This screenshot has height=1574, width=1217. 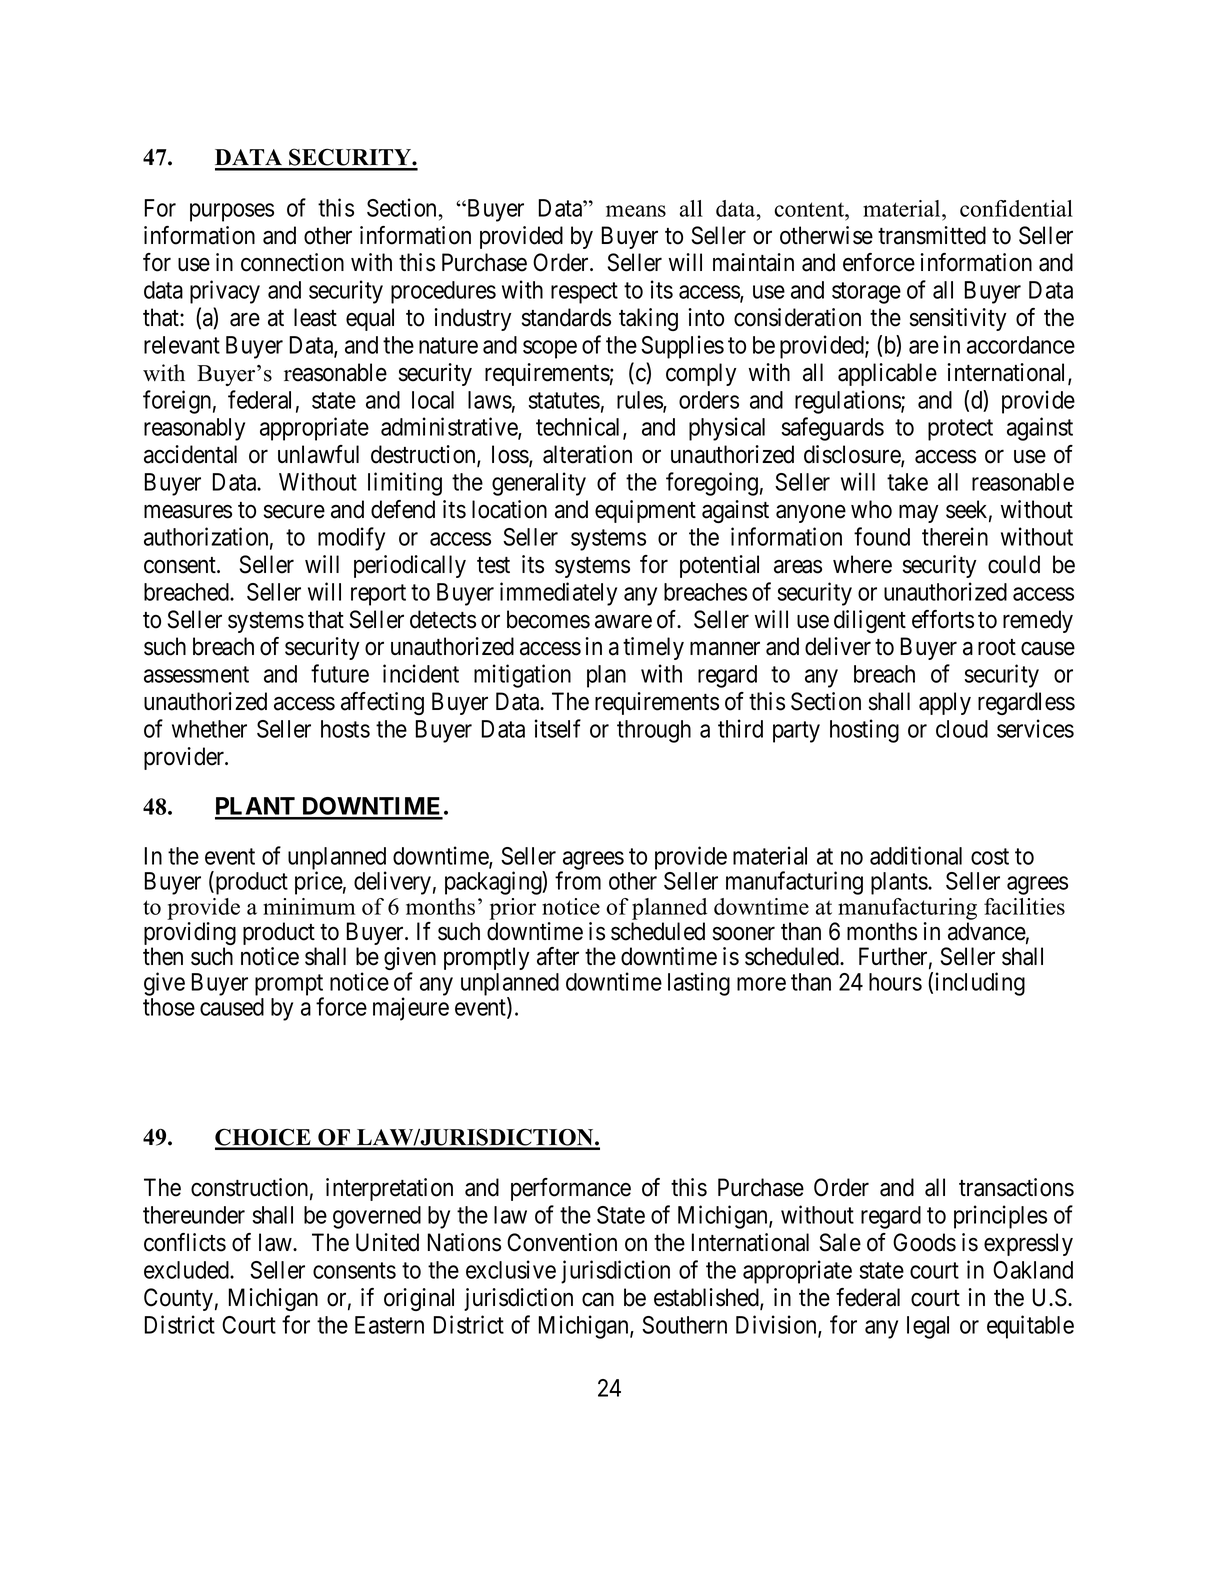 What do you see at coordinates (932, 235) in the screenshot?
I see `transmitted` at bounding box center [932, 235].
